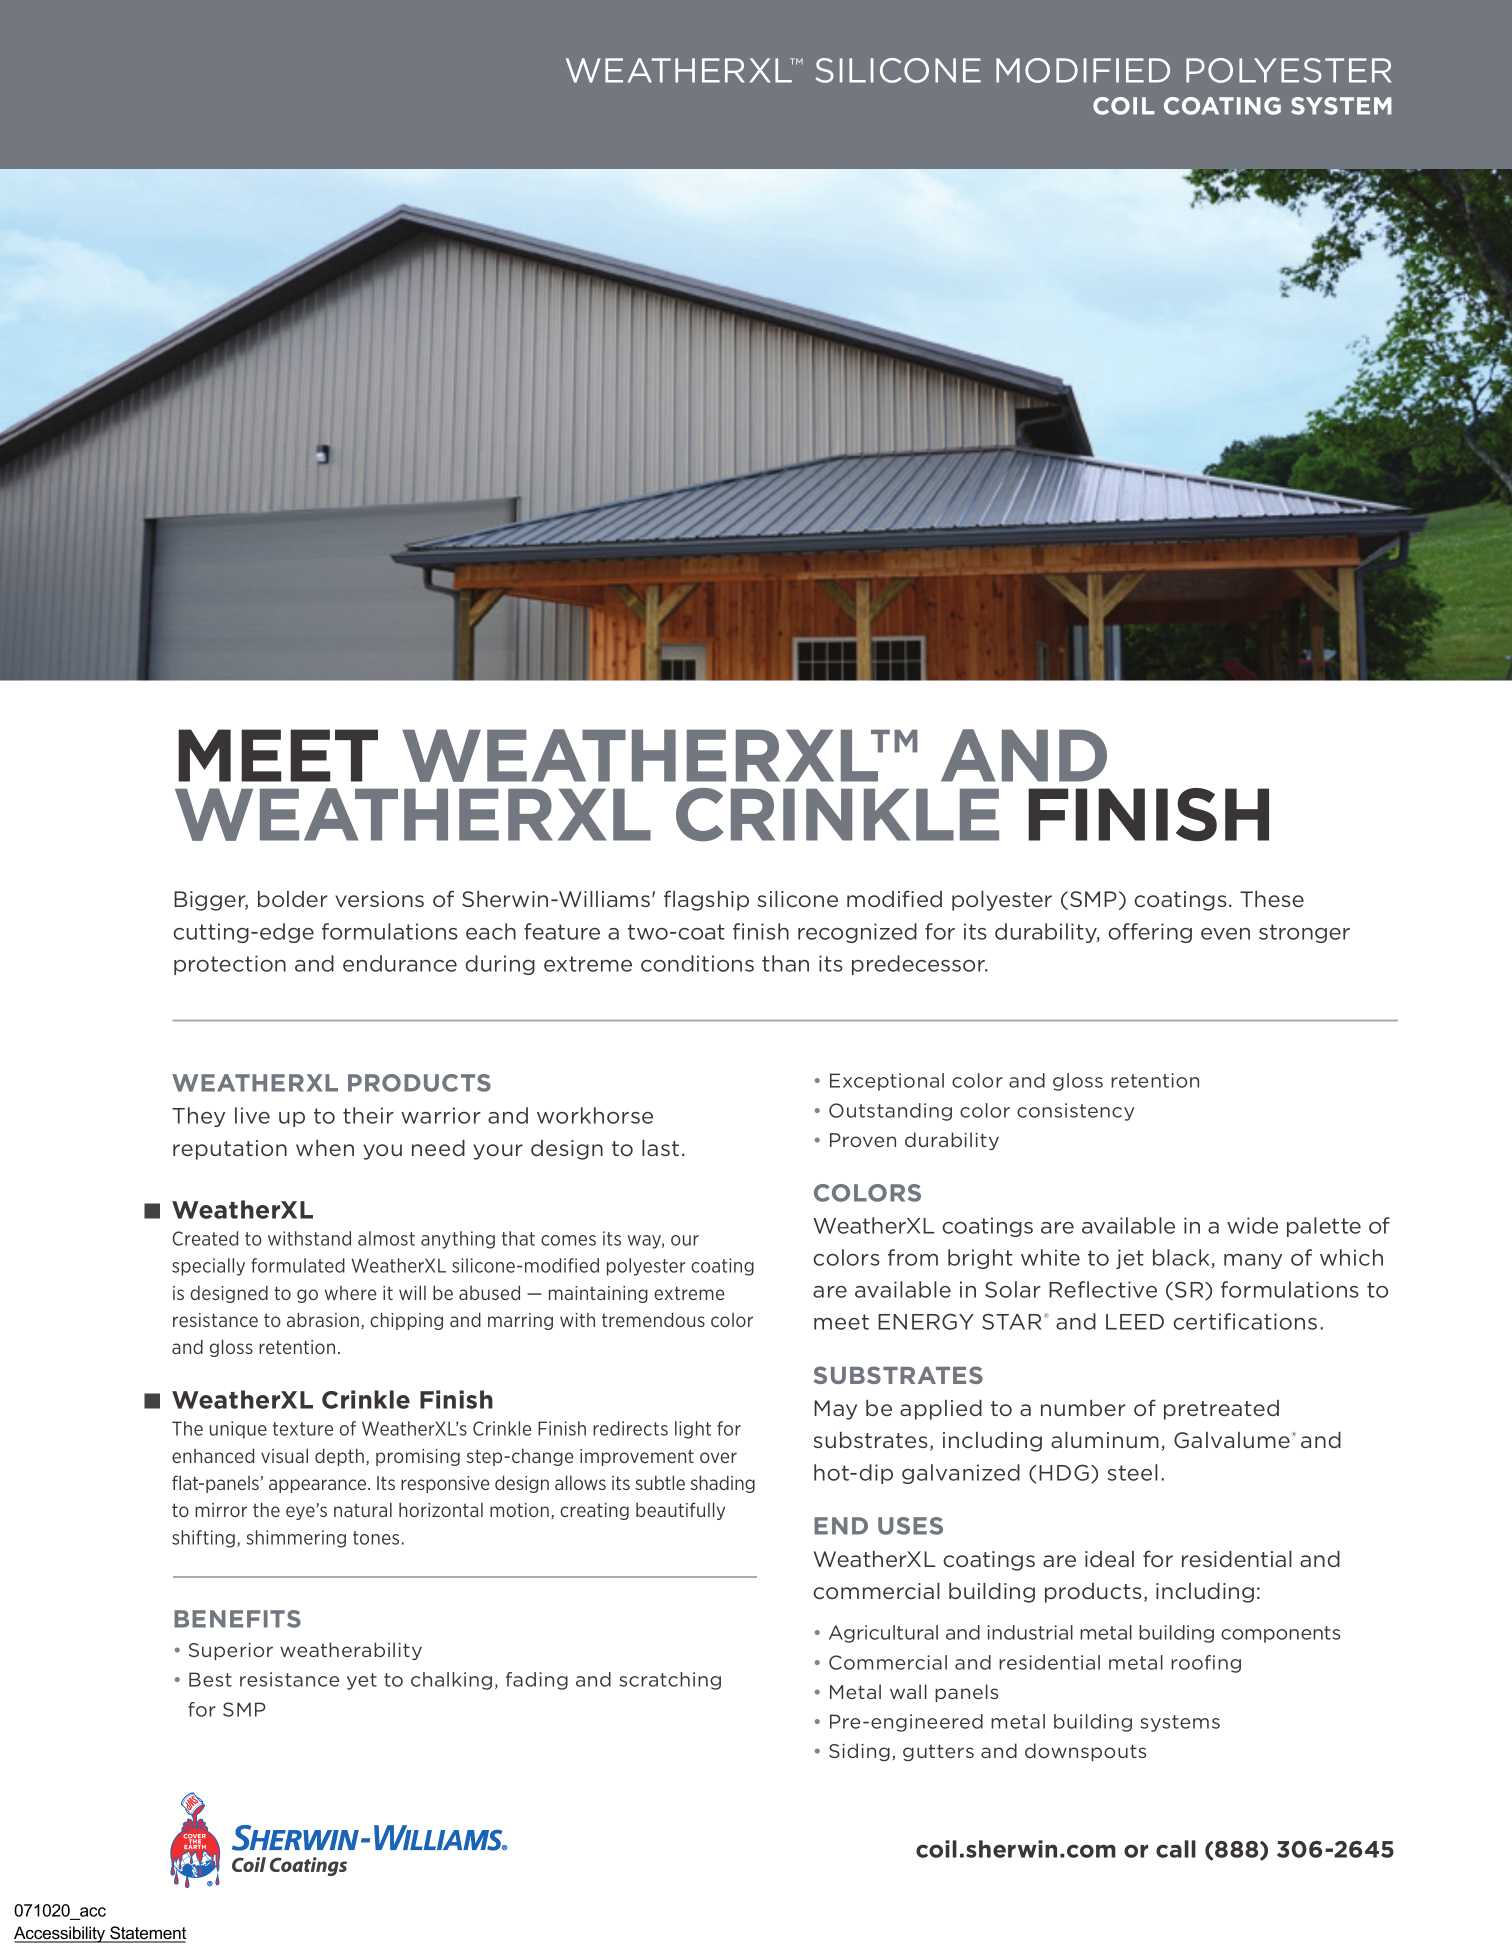 The image size is (1512, 1956). Describe the element at coordinates (238, 1430) in the image. I see `unique` at that location.
